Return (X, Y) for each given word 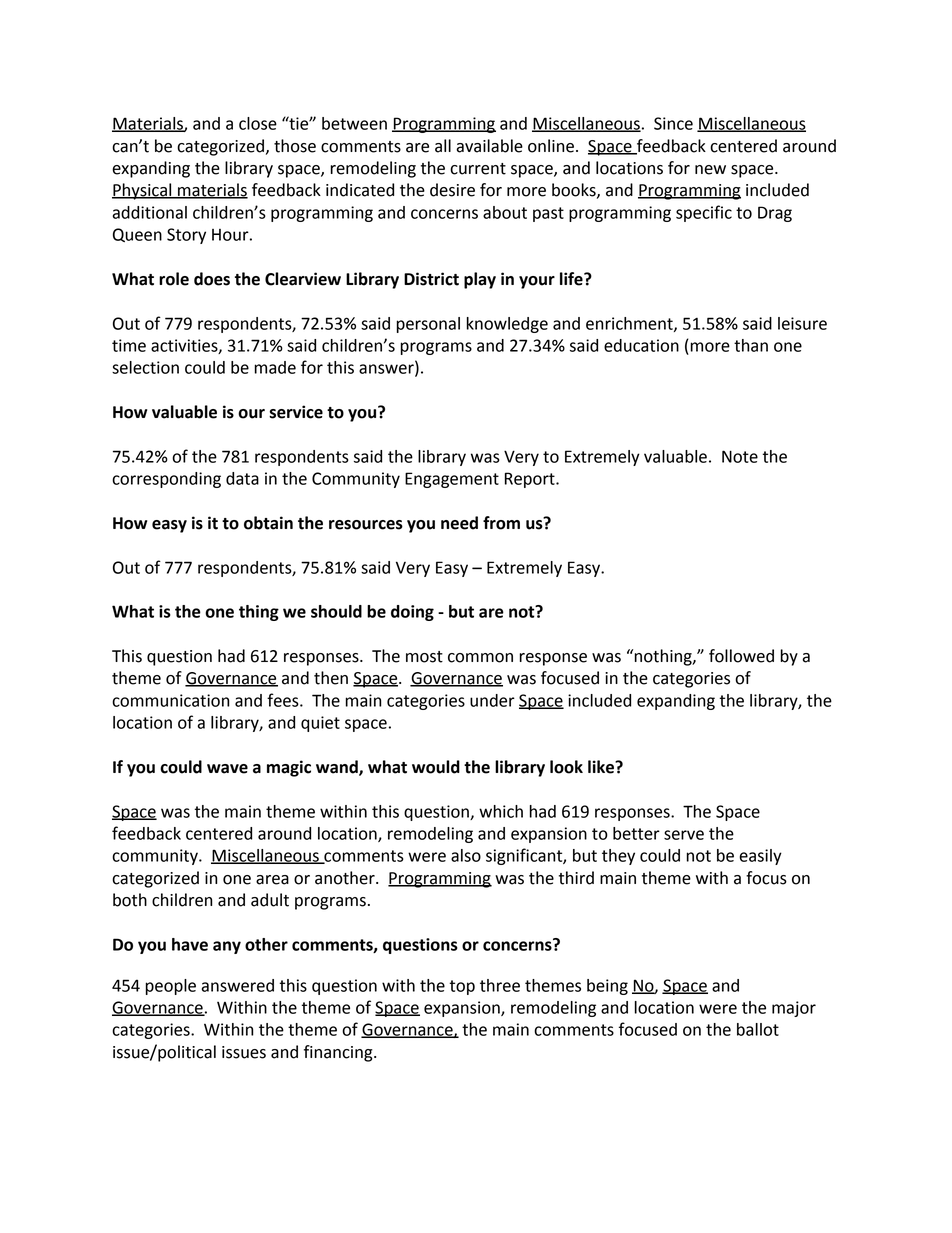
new (710, 170)
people (171, 987)
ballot (758, 1029)
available (489, 146)
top (462, 987)
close (258, 123)
